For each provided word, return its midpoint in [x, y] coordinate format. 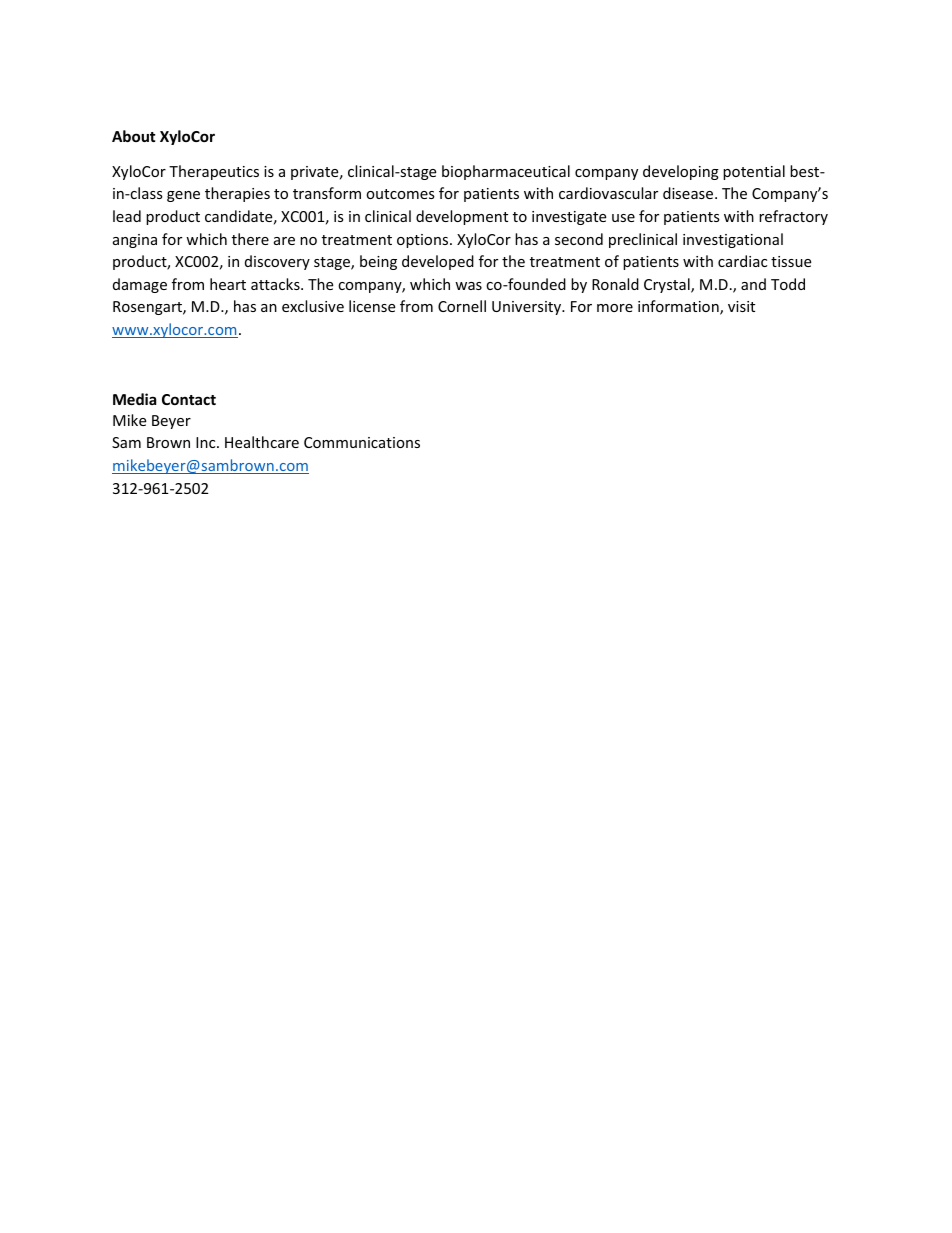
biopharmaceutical [506, 172]
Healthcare [262, 442]
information [679, 307]
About [134, 136]
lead [127, 216]
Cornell [462, 306]
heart [228, 284]
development [462, 217]
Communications [362, 442]
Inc [207, 442]
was [468, 286]
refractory [793, 217]
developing [681, 172]
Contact [189, 399]
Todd [788, 284]
